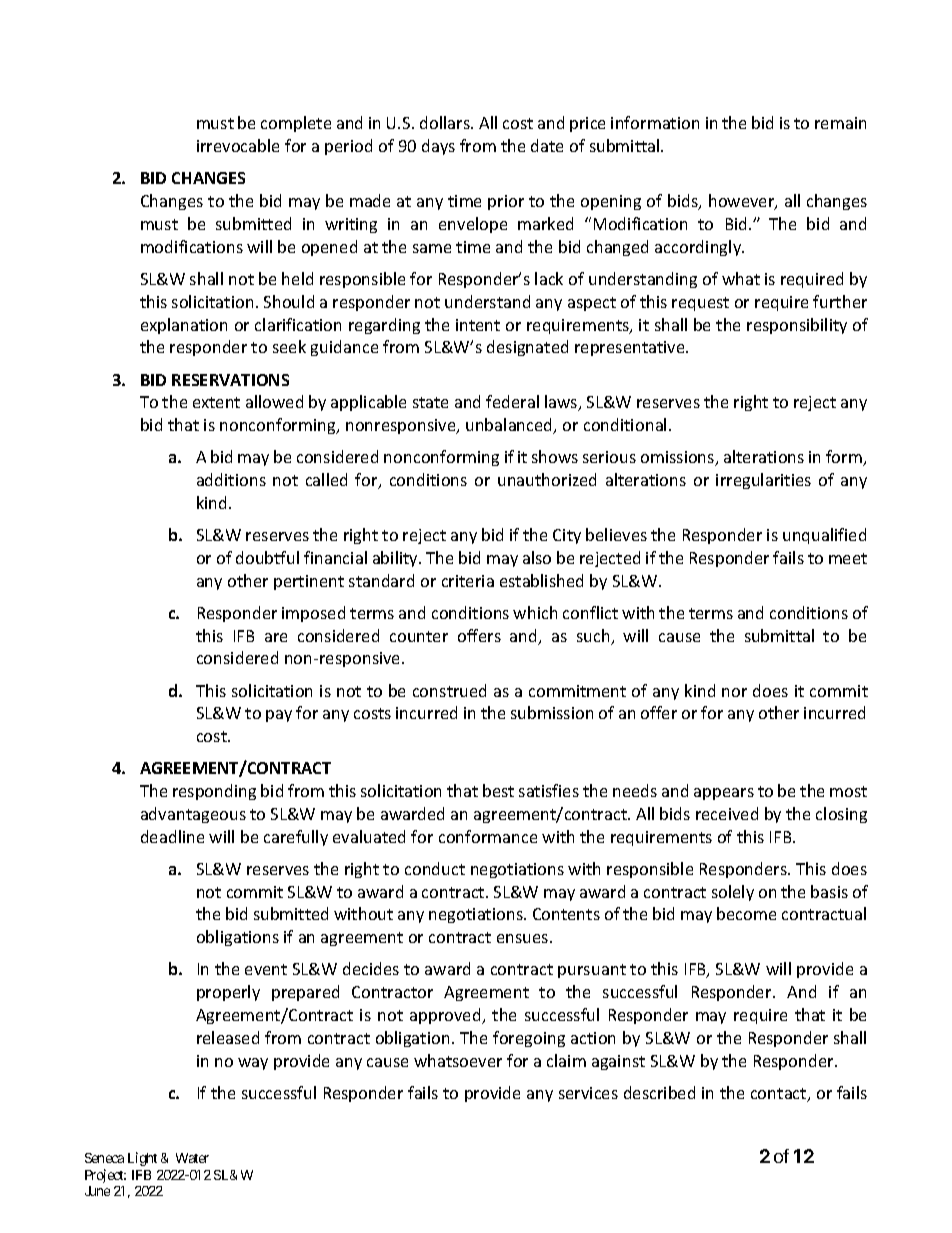  I want to click on Water, so click(192, 1158).
